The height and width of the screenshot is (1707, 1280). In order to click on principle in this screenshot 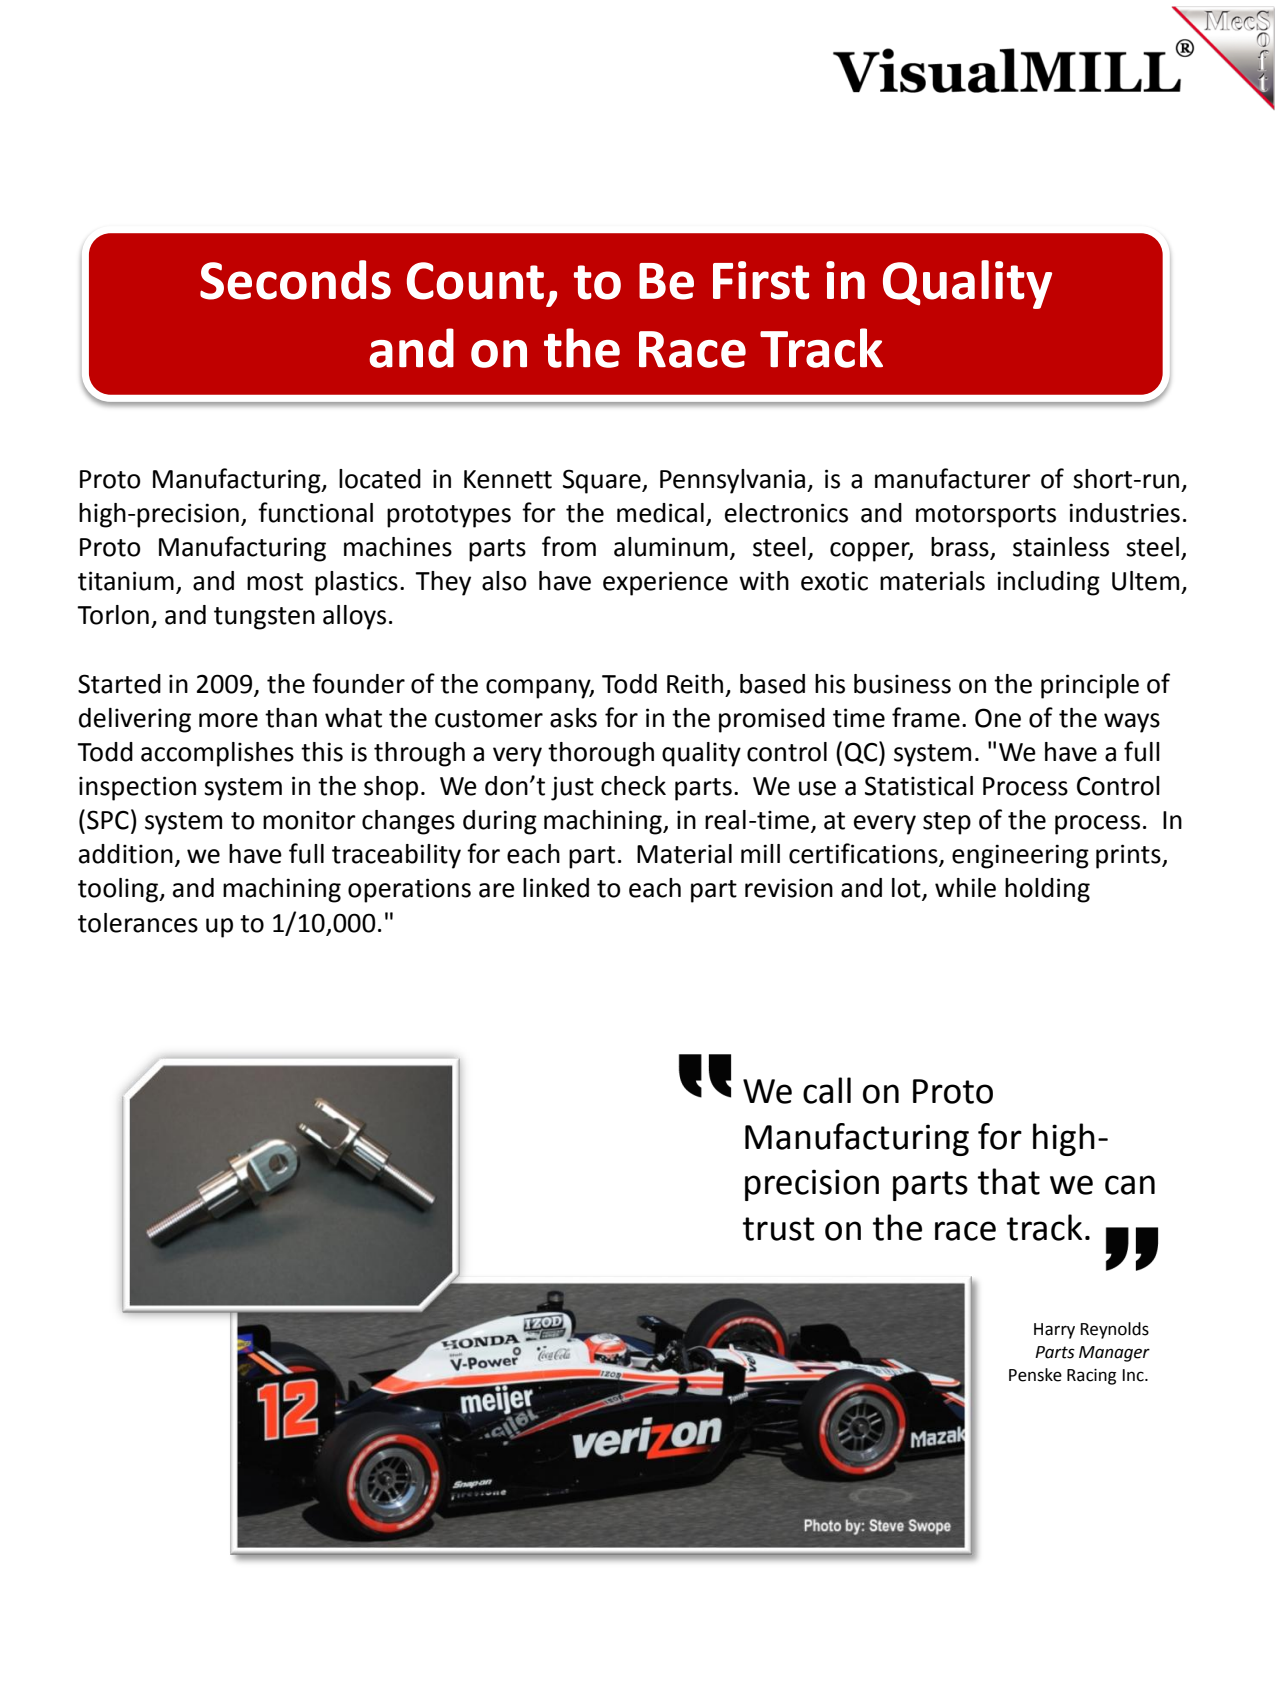, I will do `click(1090, 686)`.
